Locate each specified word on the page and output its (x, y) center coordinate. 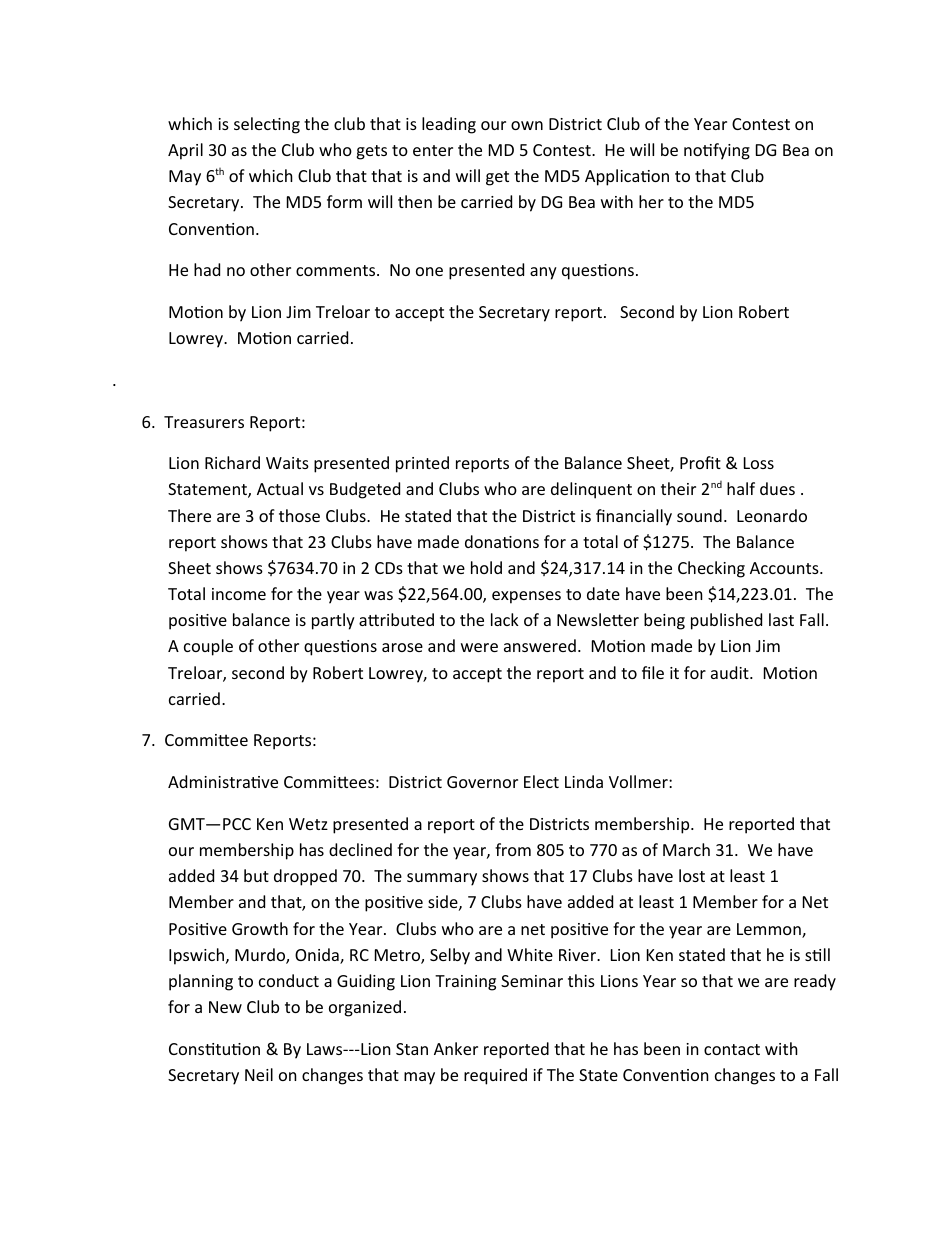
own (527, 125)
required (495, 1076)
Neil (259, 1074)
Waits (287, 463)
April (185, 151)
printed (422, 464)
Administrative (223, 781)
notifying (717, 151)
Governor (482, 782)
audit (731, 672)
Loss (759, 463)
